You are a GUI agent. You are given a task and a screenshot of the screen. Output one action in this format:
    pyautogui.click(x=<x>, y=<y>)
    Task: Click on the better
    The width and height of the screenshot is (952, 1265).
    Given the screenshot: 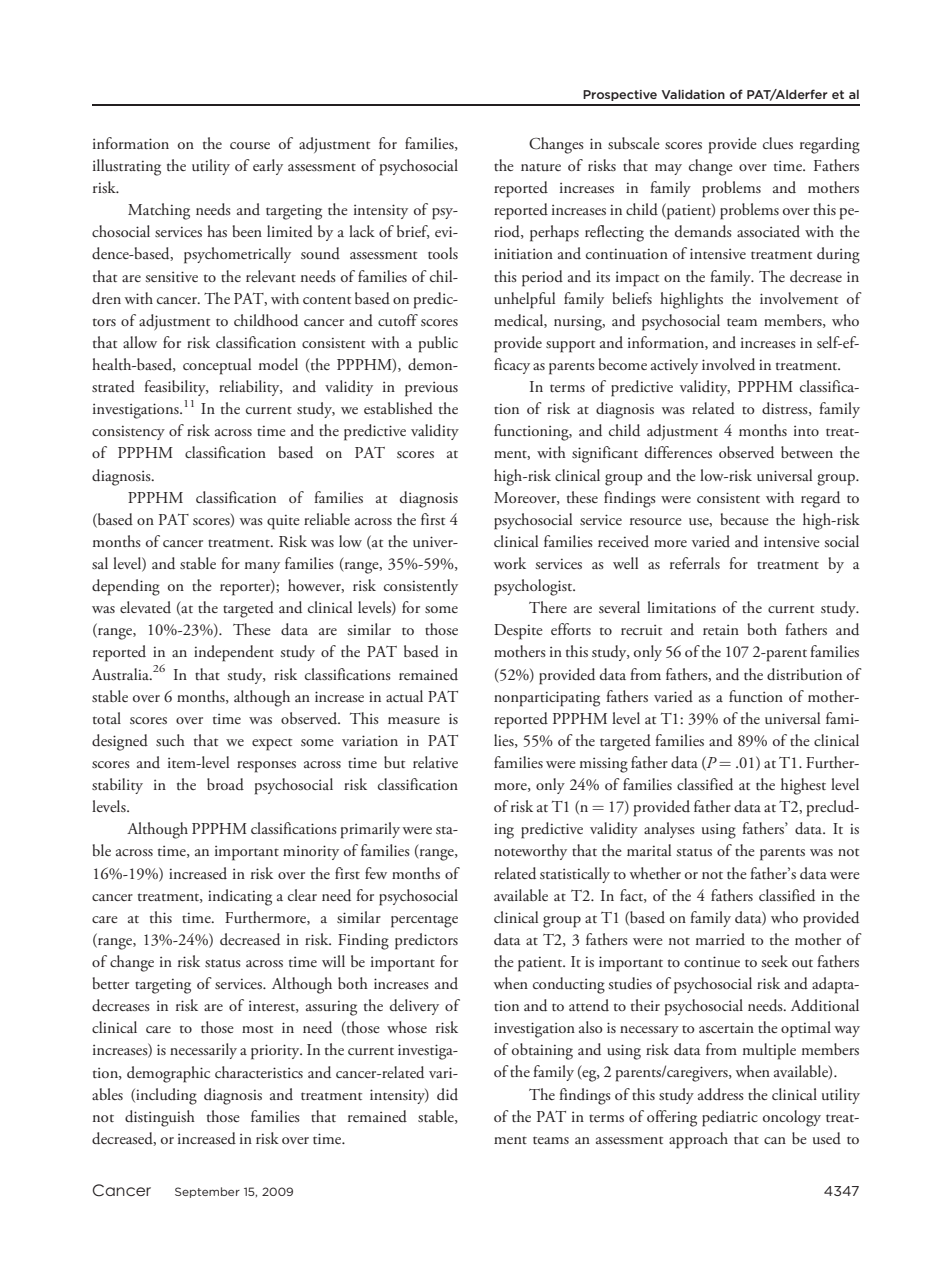 What is the action you would take?
    pyautogui.click(x=110, y=983)
